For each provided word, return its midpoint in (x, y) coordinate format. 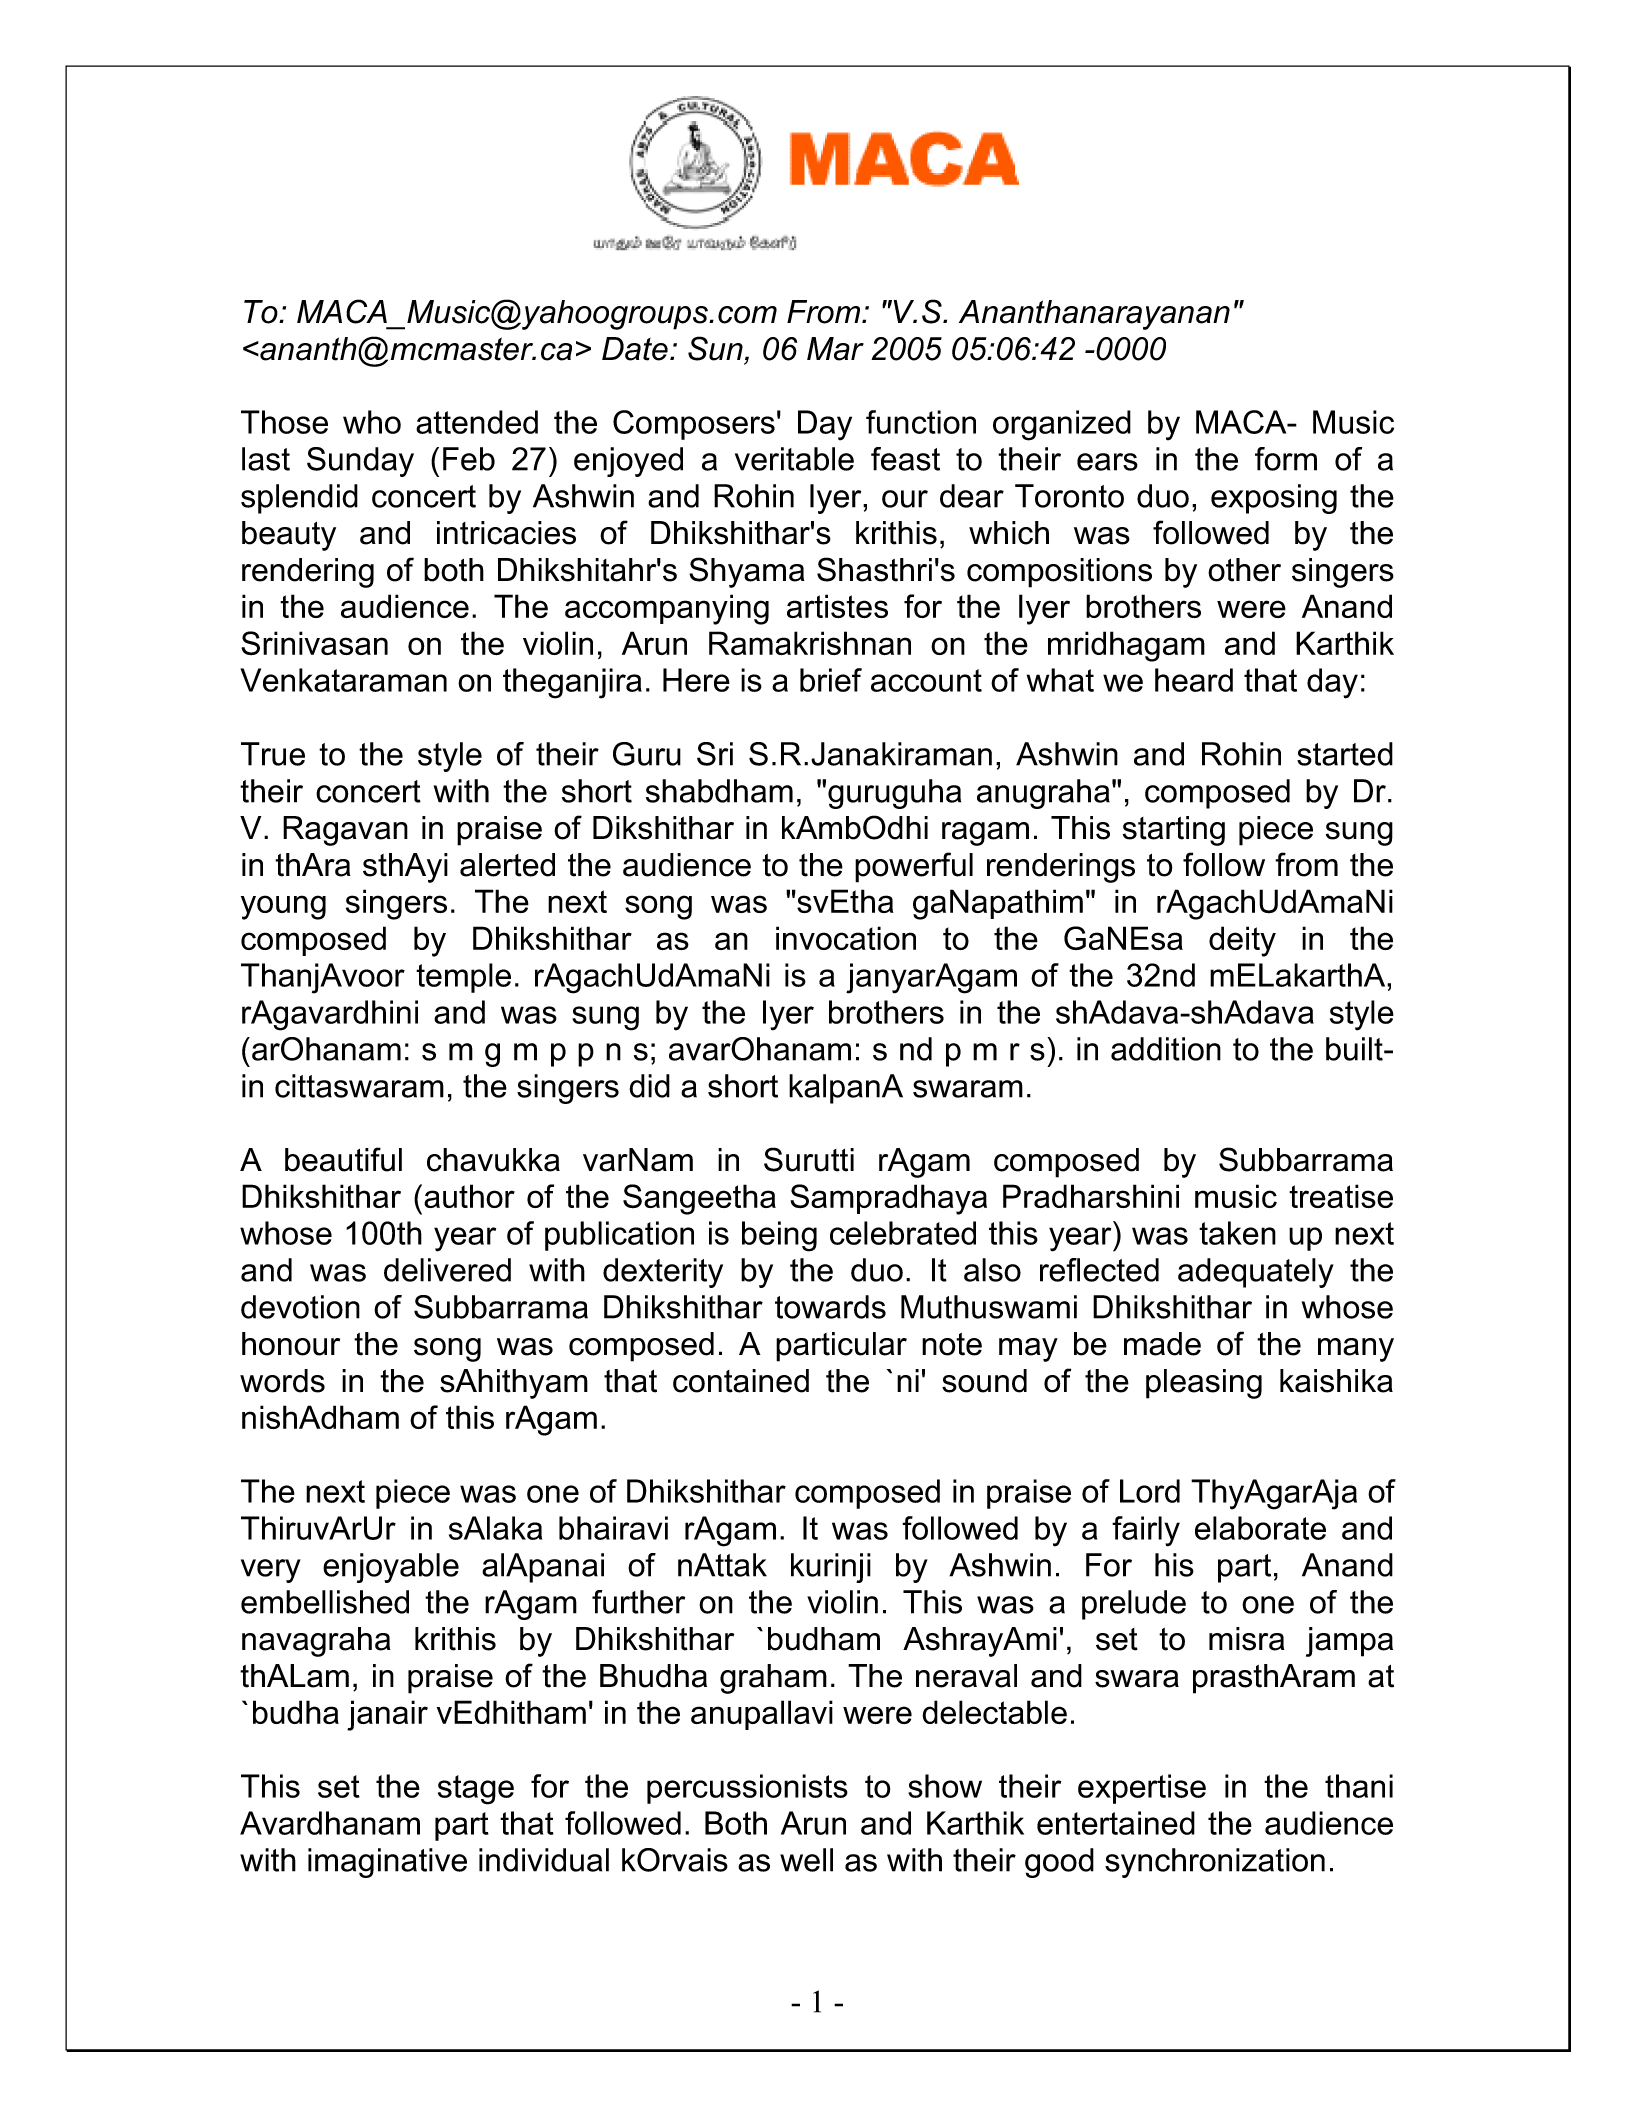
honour (291, 1344)
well (806, 1860)
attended (477, 422)
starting (1174, 831)
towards (830, 1307)
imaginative (387, 1863)
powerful (914, 867)
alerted (507, 865)
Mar (835, 349)
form (1286, 459)
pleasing (1204, 1384)
